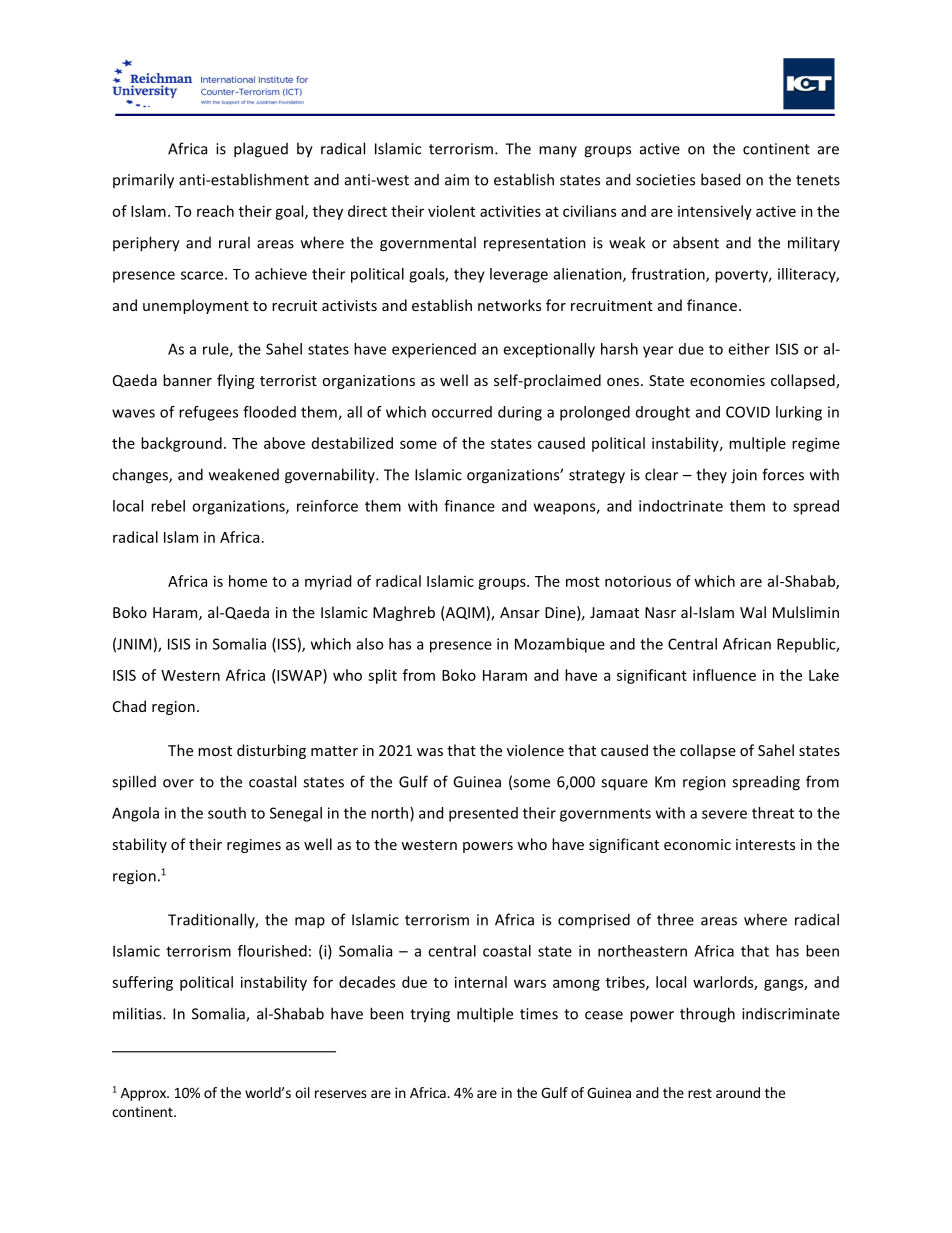 The height and width of the screenshot is (1233, 952). What do you see at coordinates (724, 814) in the screenshot?
I see `severe` at bounding box center [724, 814].
